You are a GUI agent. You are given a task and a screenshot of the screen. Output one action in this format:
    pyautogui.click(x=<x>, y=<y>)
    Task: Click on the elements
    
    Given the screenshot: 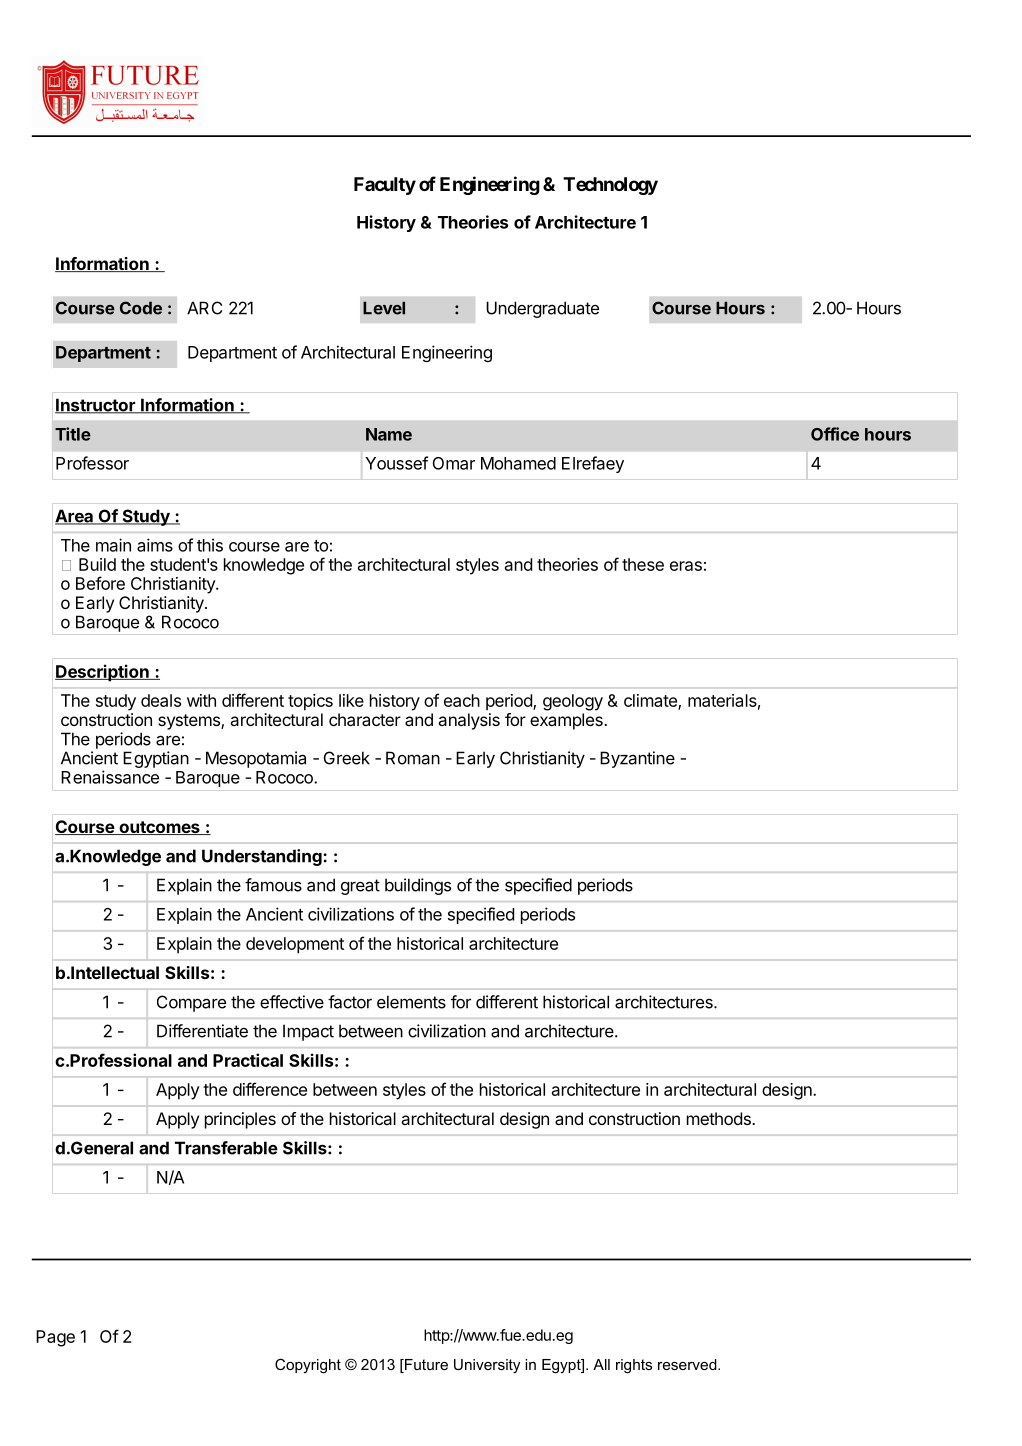 What is the action you would take?
    pyautogui.click(x=411, y=1002)
